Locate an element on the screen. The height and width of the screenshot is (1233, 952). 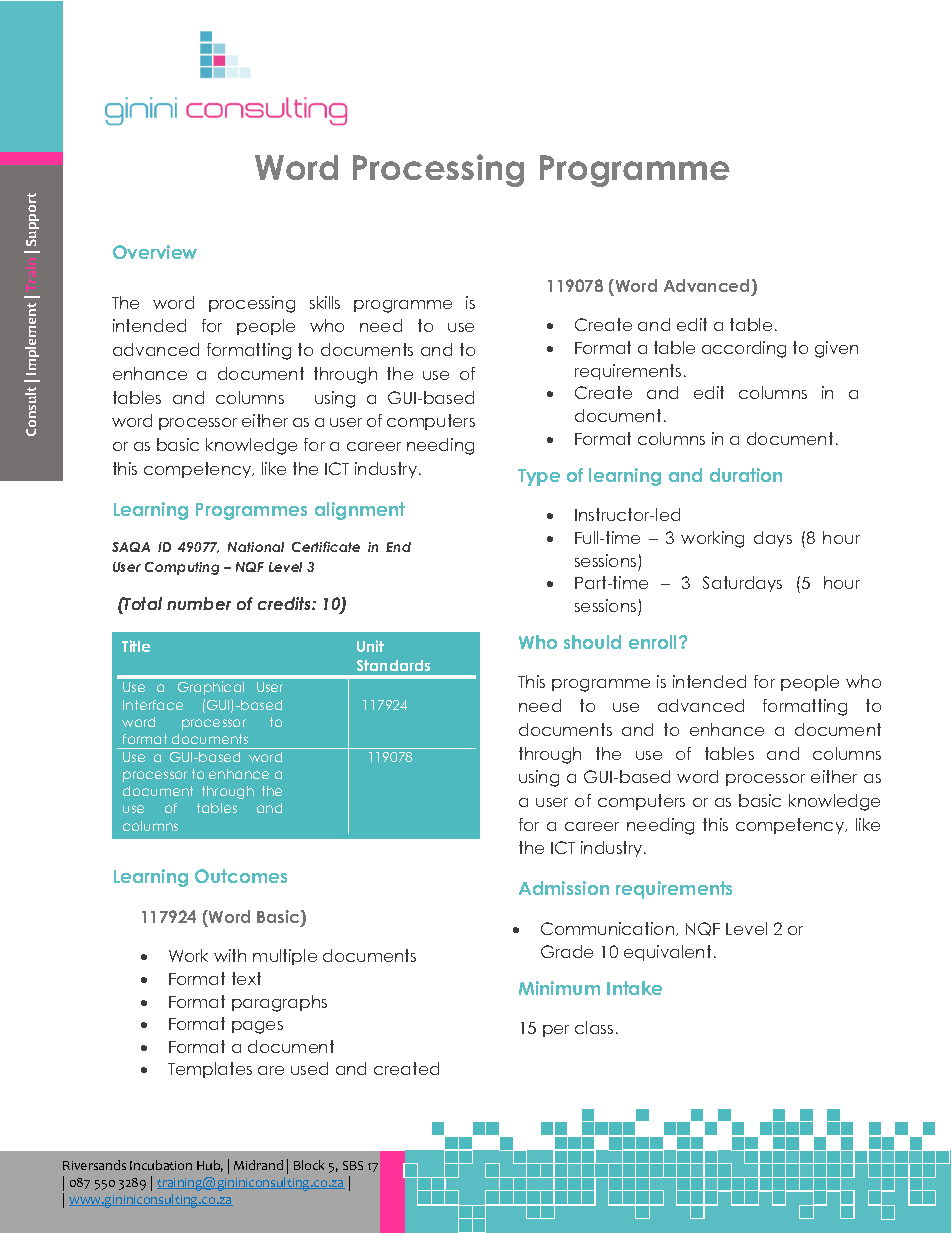
Type is located at coordinates (539, 477).
